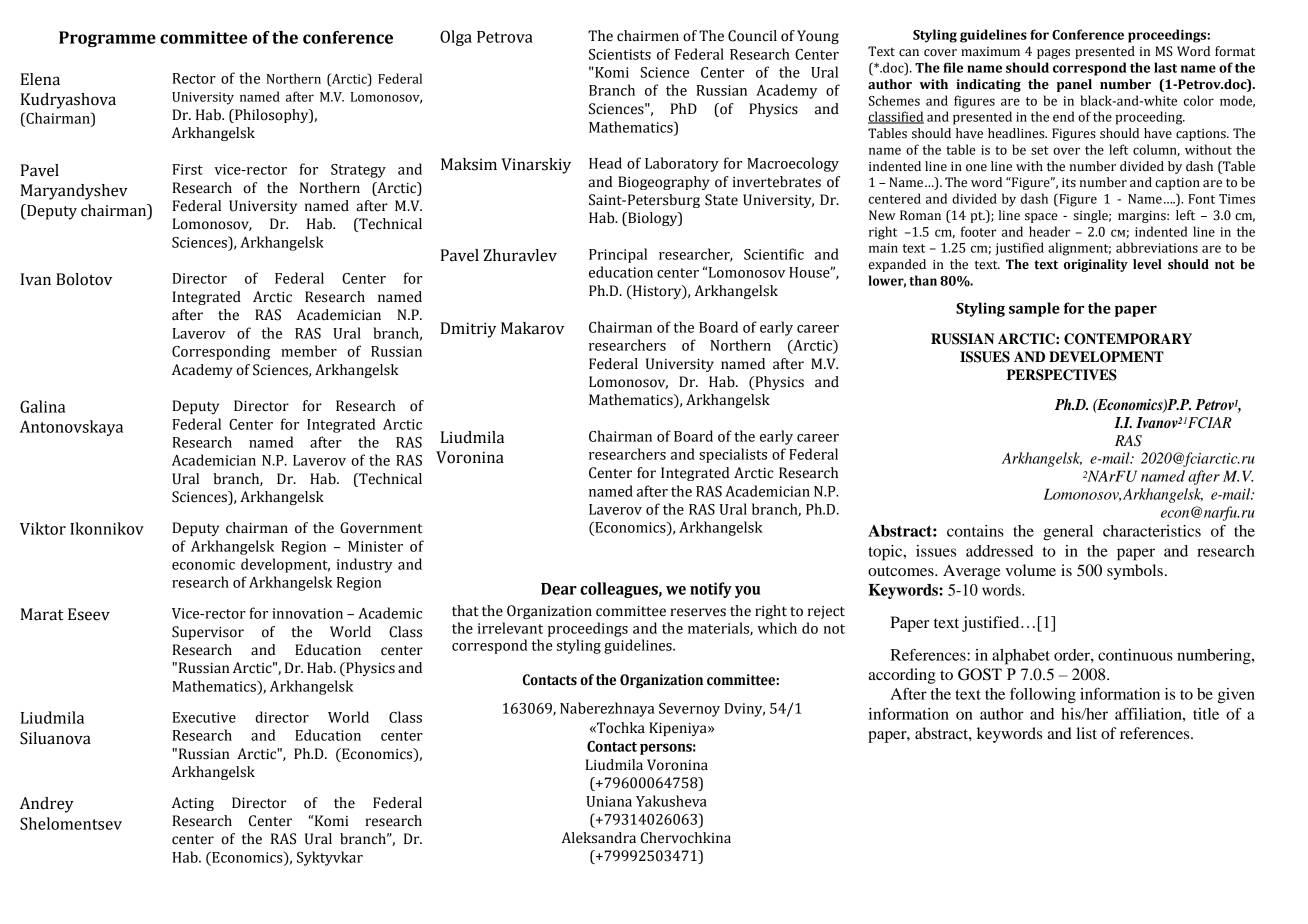 This page has width=1308, height=924. Describe the element at coordinates (1068, 533) in the page. I see `general` at that location.
